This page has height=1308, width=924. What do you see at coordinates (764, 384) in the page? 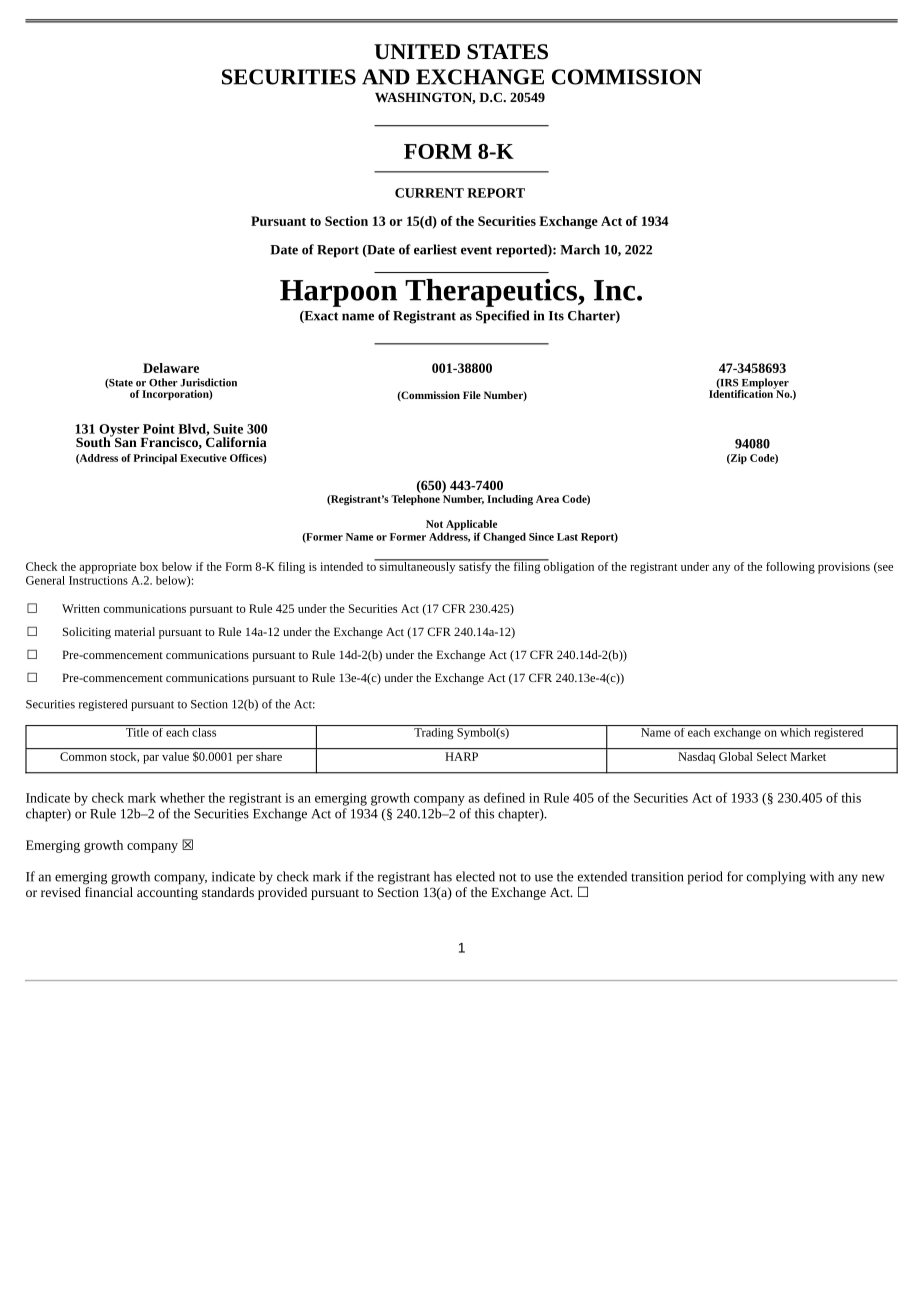
I see `Employer` at bounding box center [764, 384].
